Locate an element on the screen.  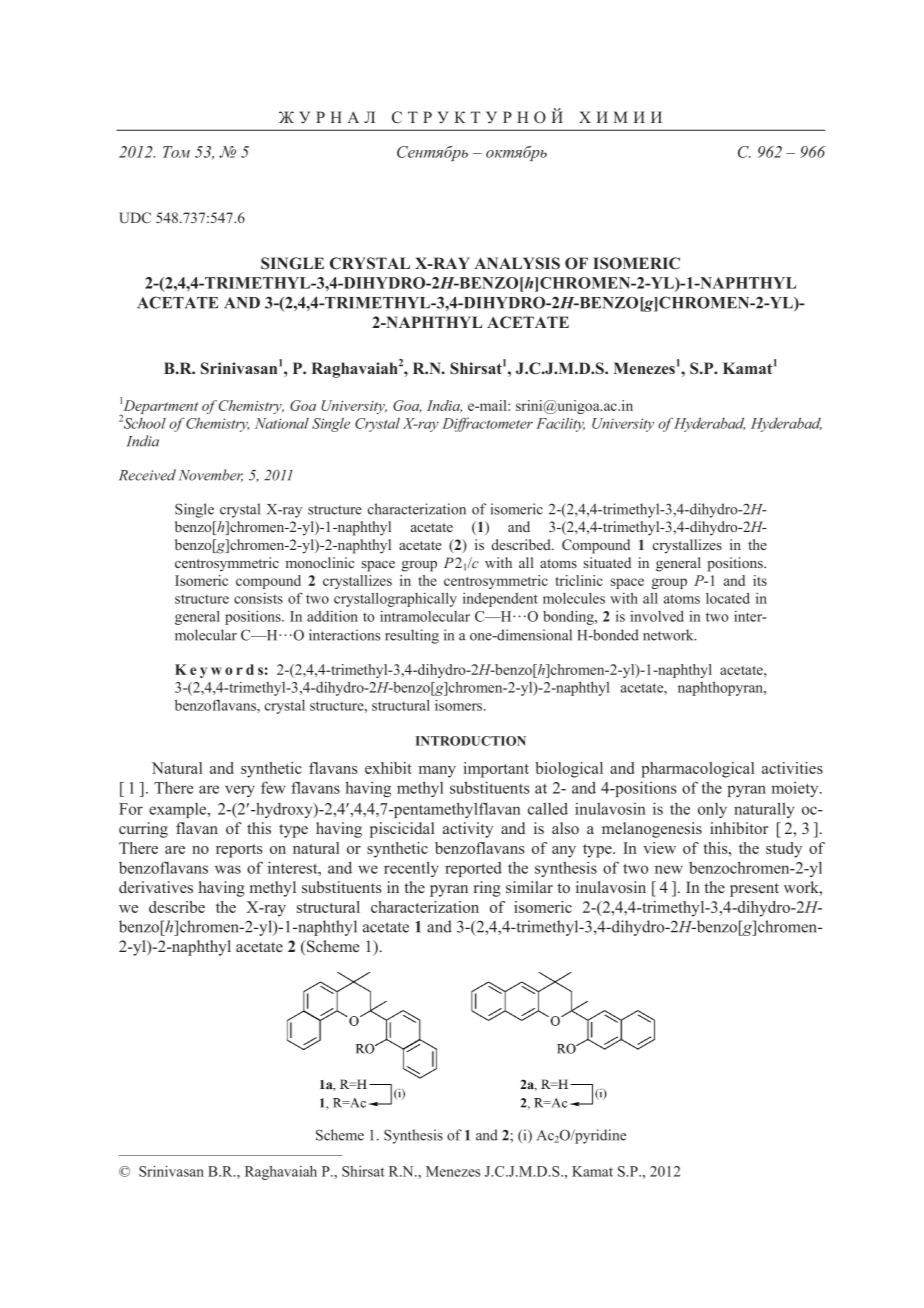
ANALYSIS is located at coordinates (517, 263).
